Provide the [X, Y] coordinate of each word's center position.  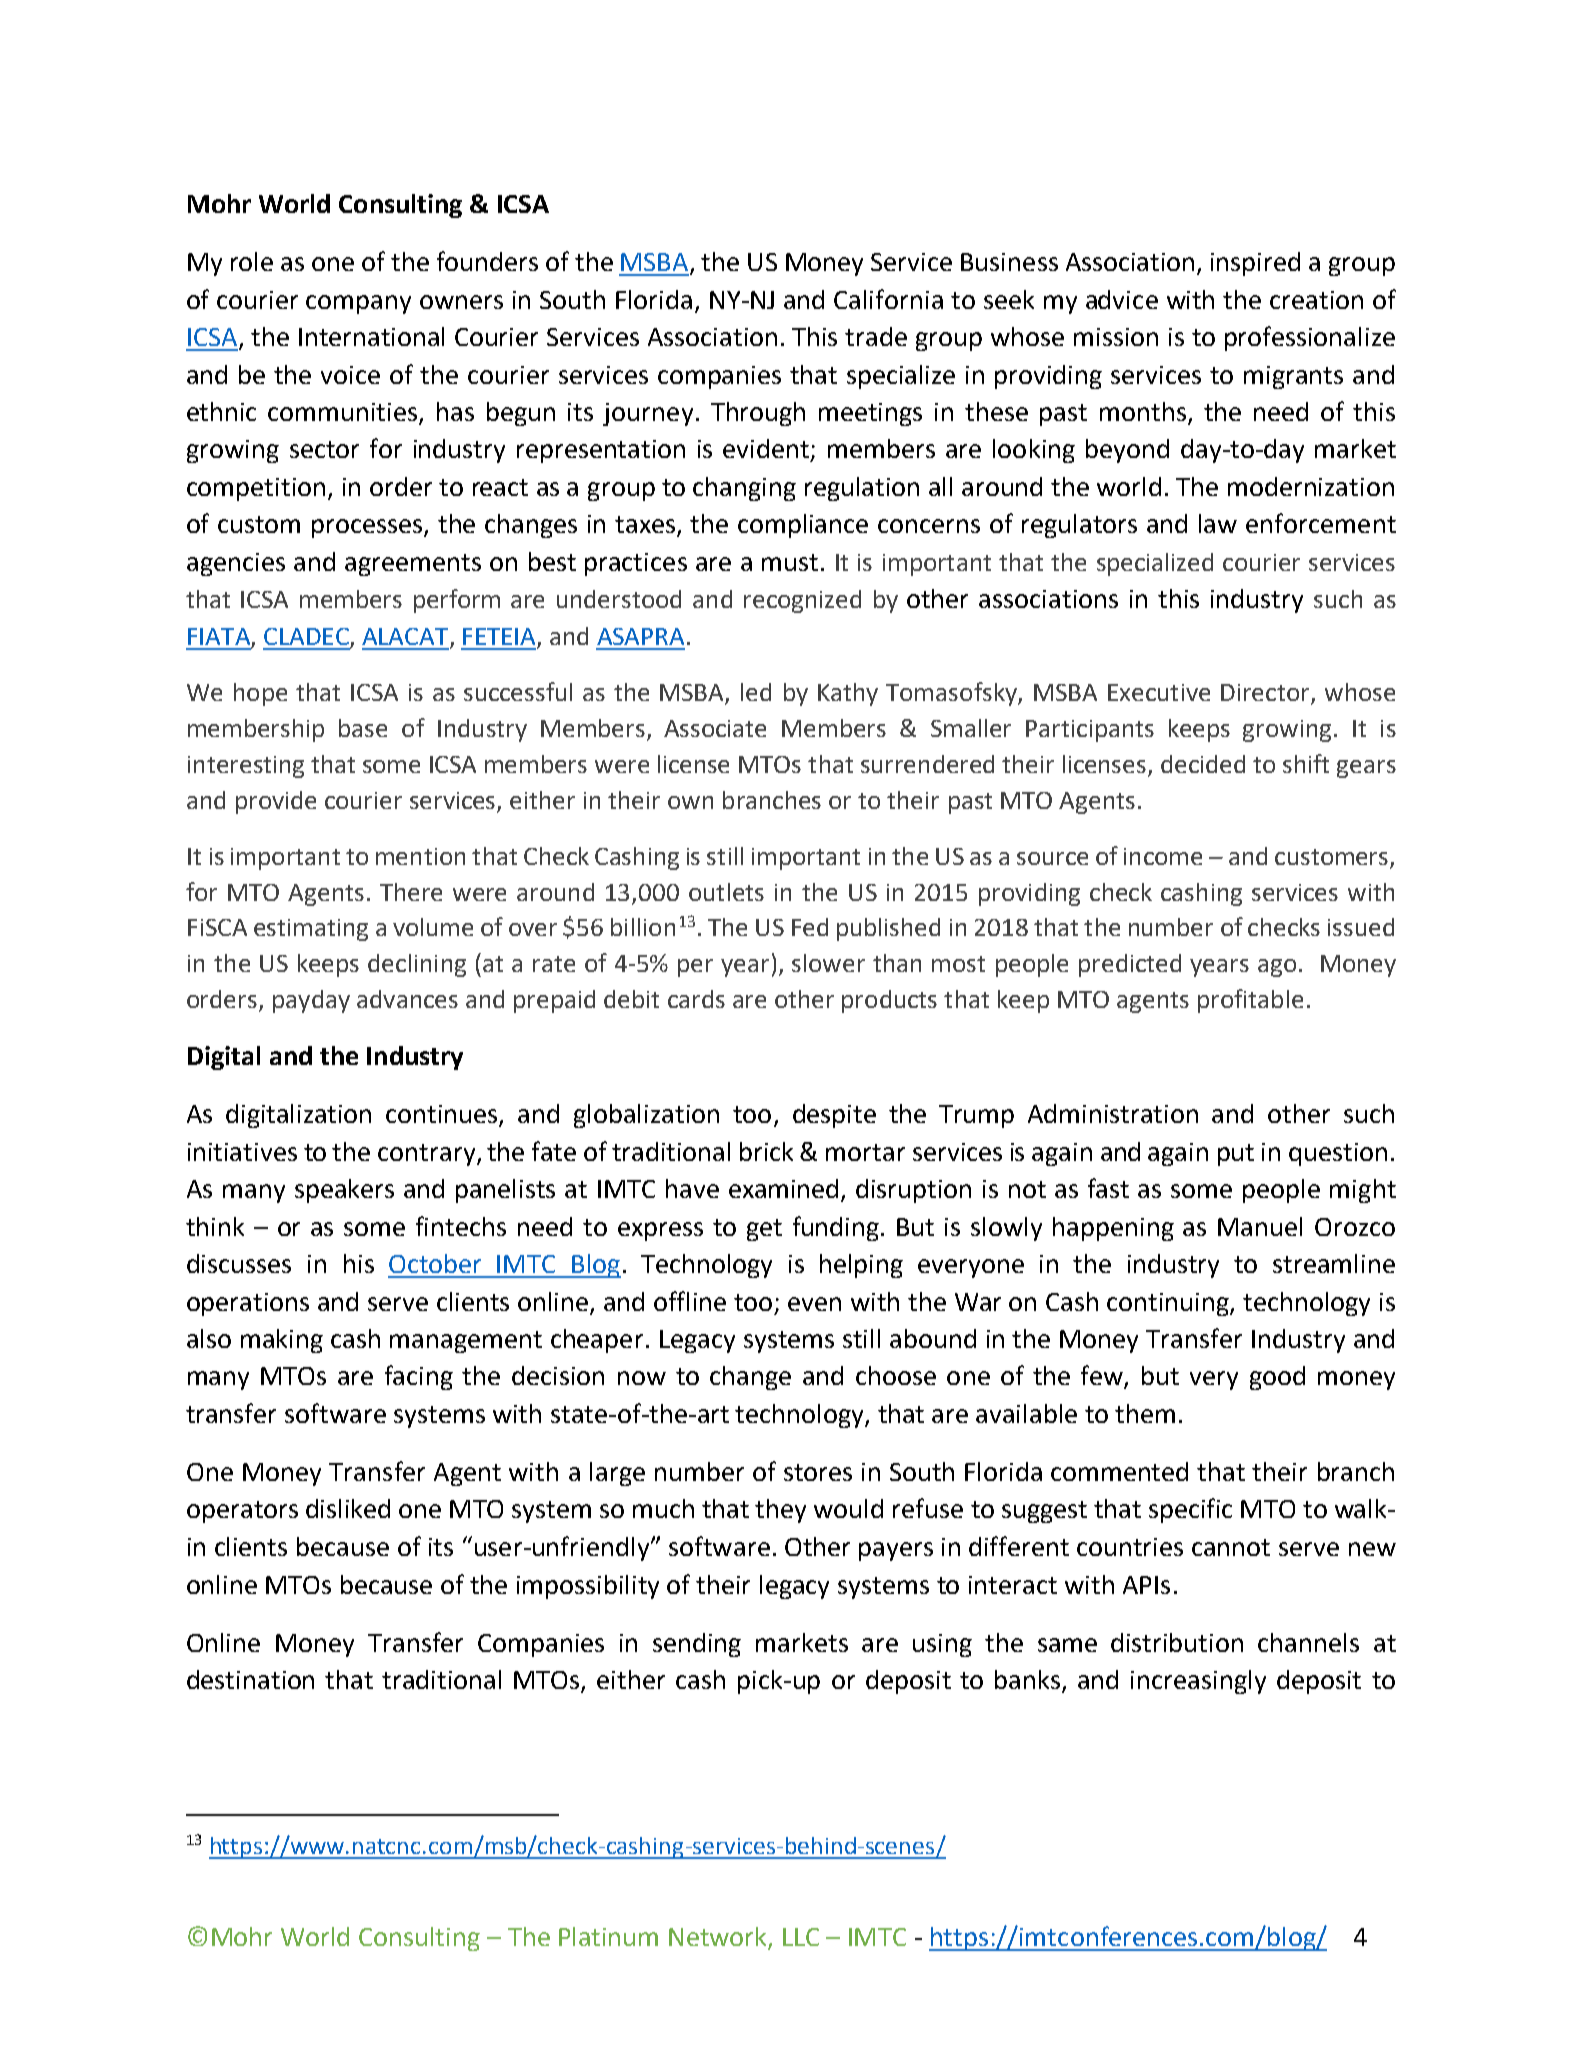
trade [876, 336]
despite [834, 1116]
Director [1266, 694]
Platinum [608, 1936]
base [363, 728]
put [1236, 1155]
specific [1190, 1510]
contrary [426, 1155]
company [358, 304]
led [756, 692]
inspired [1255, 264]
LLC [801, 1937]
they [780, 1511]
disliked [348, 1508]
